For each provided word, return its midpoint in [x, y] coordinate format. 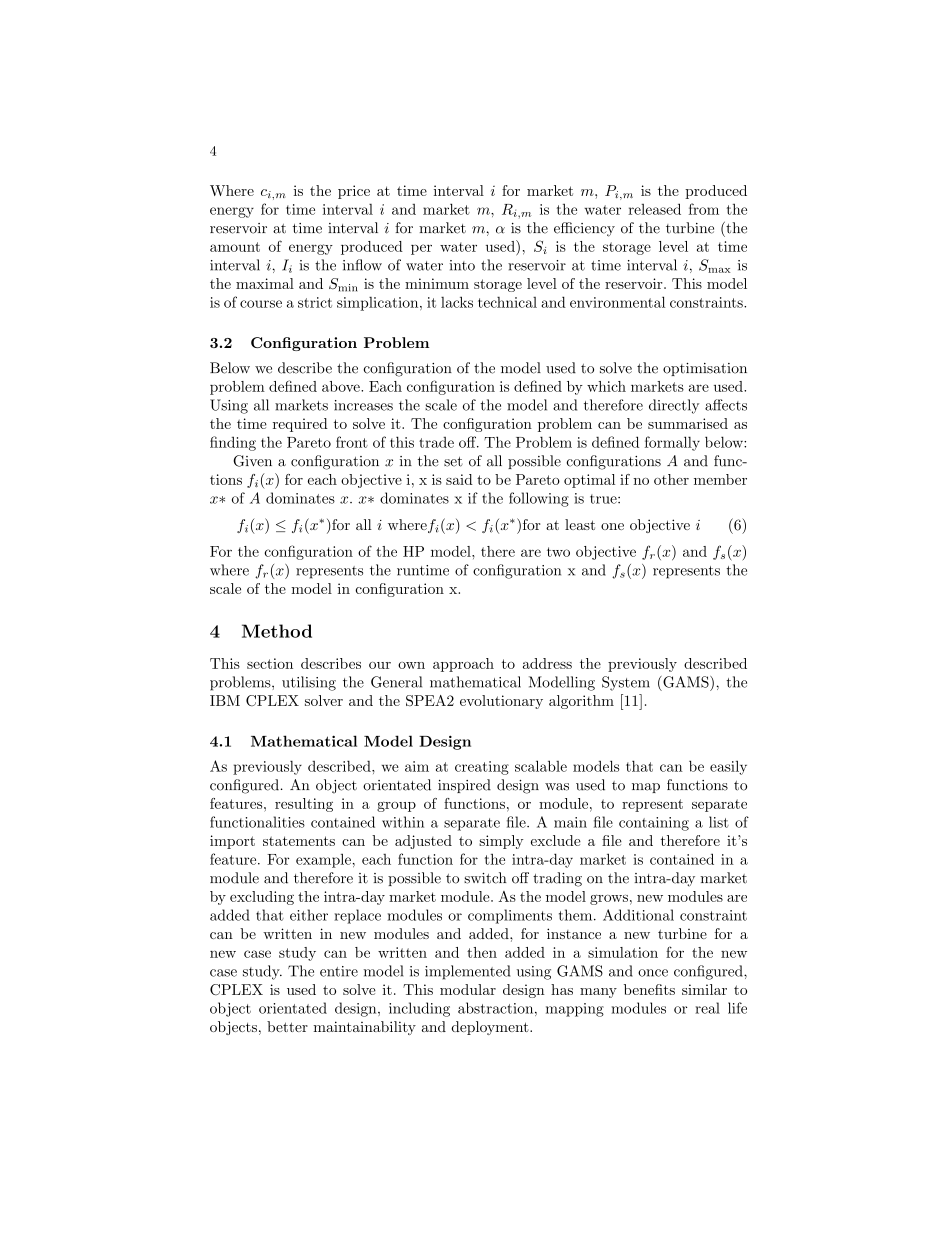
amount [235, 247]
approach [463, 665]
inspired [464, 786]
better [287, 1026]
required [300, 425]
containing [654, 824]
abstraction [495, 1008]
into [462, 265]
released [654, 209]
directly [674, 406]
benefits [649, 989]
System [626, 683]
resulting [304, 805]
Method [277, 631]
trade [436, 442]
